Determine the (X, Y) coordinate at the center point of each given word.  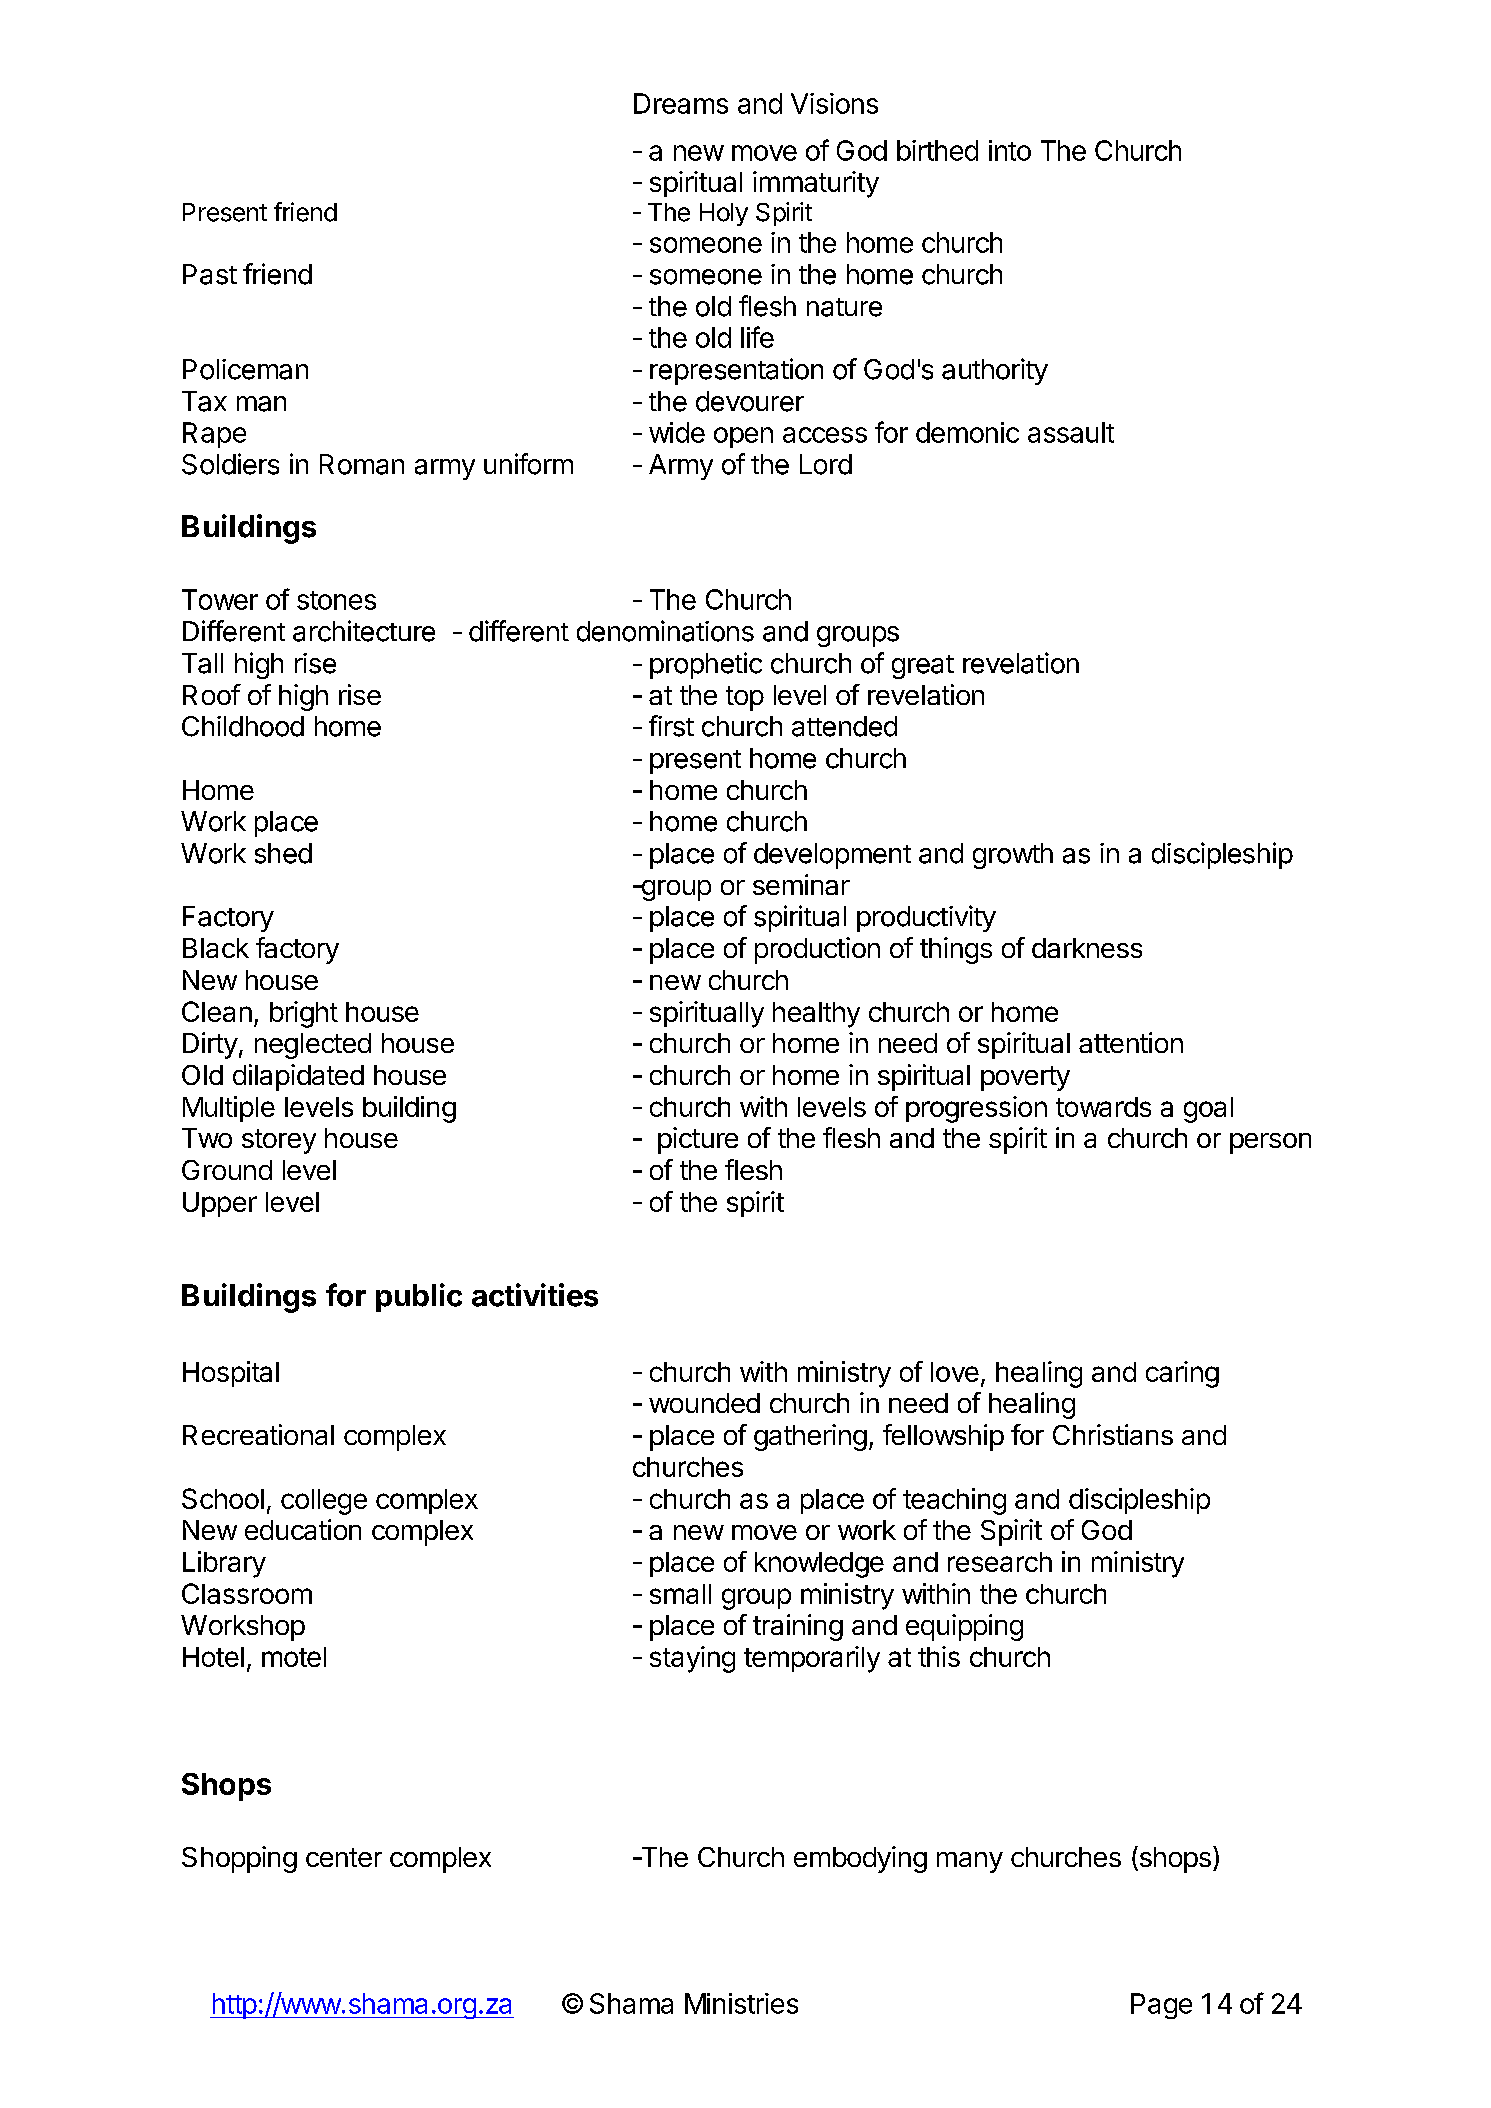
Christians (1113, 1434)
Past (210, 274)
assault (1071, 432)
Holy (724, 214)
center (344, 1857)
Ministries (741, 2003)
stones (336, 600)
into (1010, 150)
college (324, 1502)
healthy (816, 1015)
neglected (313, 1046)
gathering (810, 1437)
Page (1161, 2006)
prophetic (706, 665)
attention (1131, 1042)
